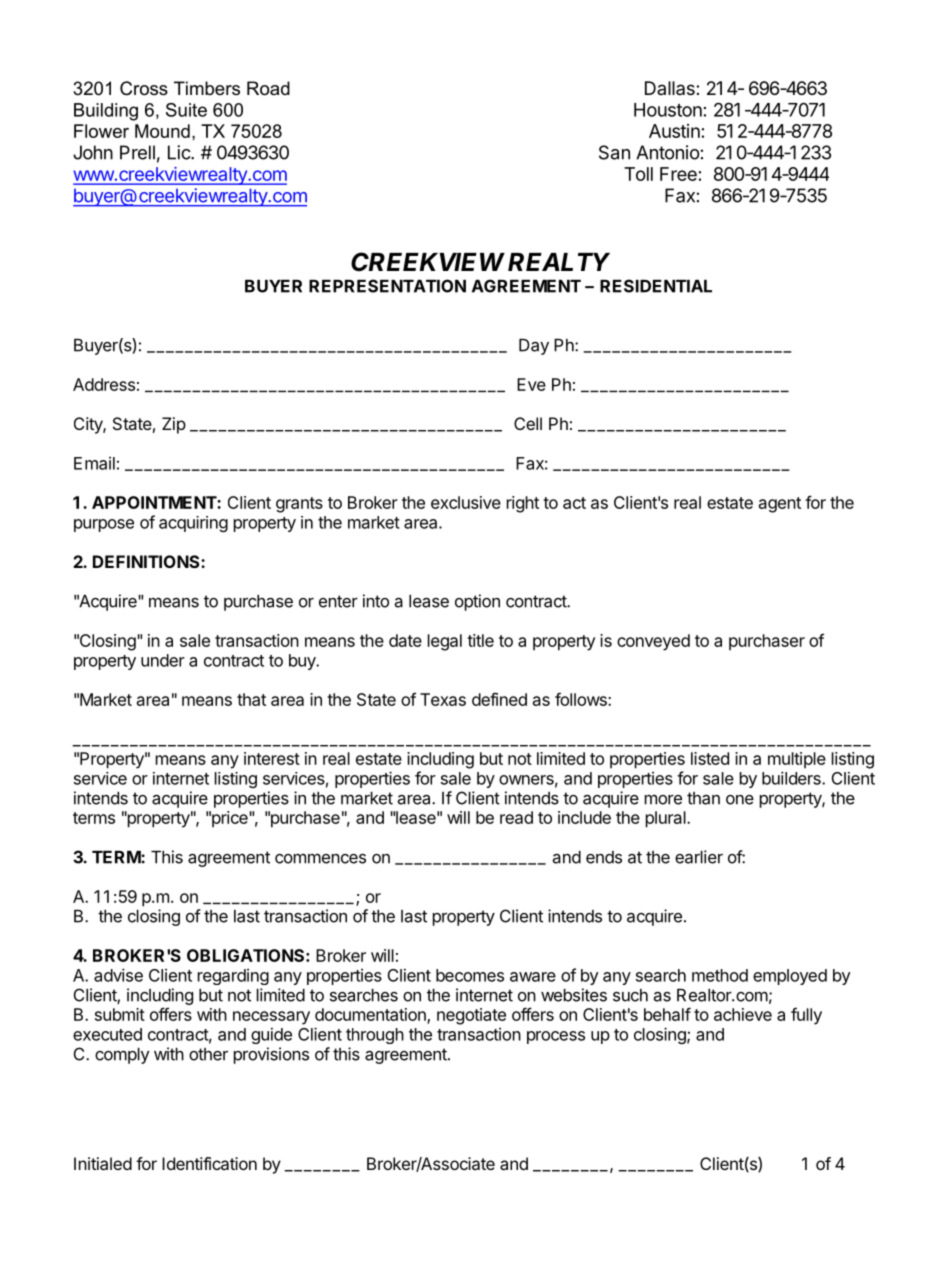 This screenshot has height=1272, width=952. What do you see at coordinates (445, 642) in the screenshot?
I see `legal` at bounding box center [445, 642].
